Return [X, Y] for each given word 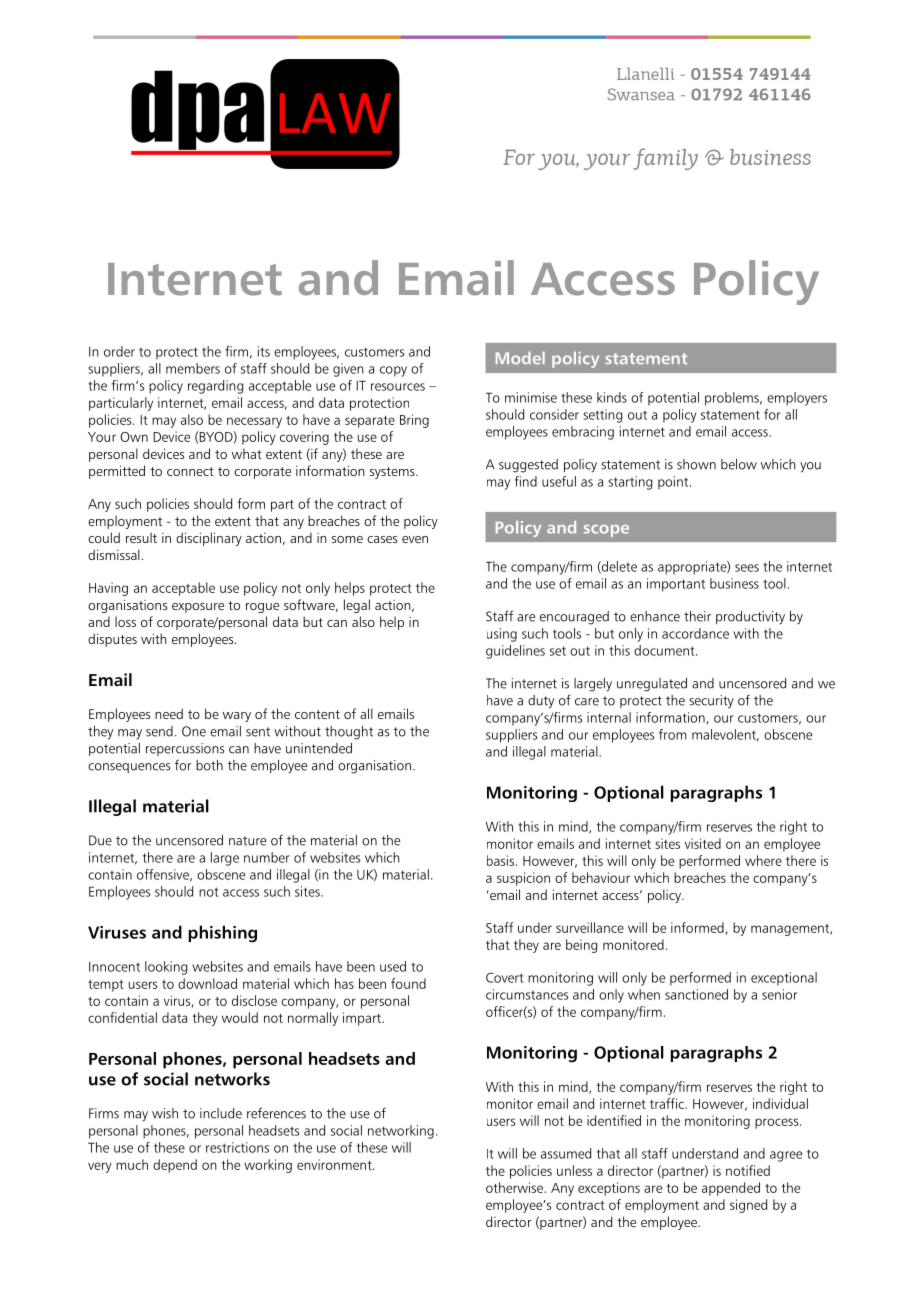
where [763, 860]
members [193, 368]
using [502, 635]
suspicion [523, 879]
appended [731, 1189]
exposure [198, 608]
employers [797, 399]
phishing [222, 934]
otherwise [515, 1187]
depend [175, 1166]
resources [398, 387]
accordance [695, 633]
